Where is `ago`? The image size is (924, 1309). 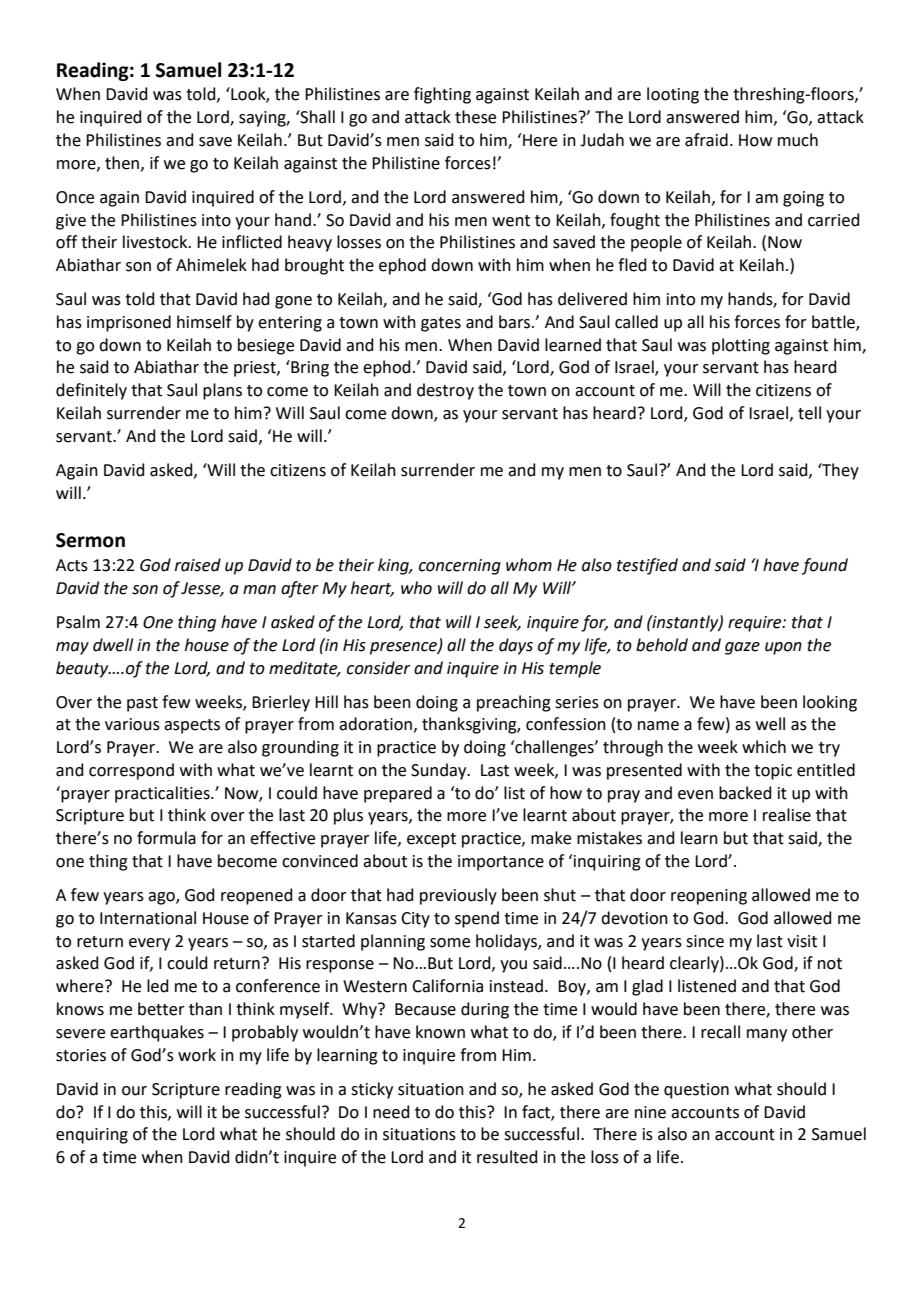 ago is located at coordinates (162, 898).
